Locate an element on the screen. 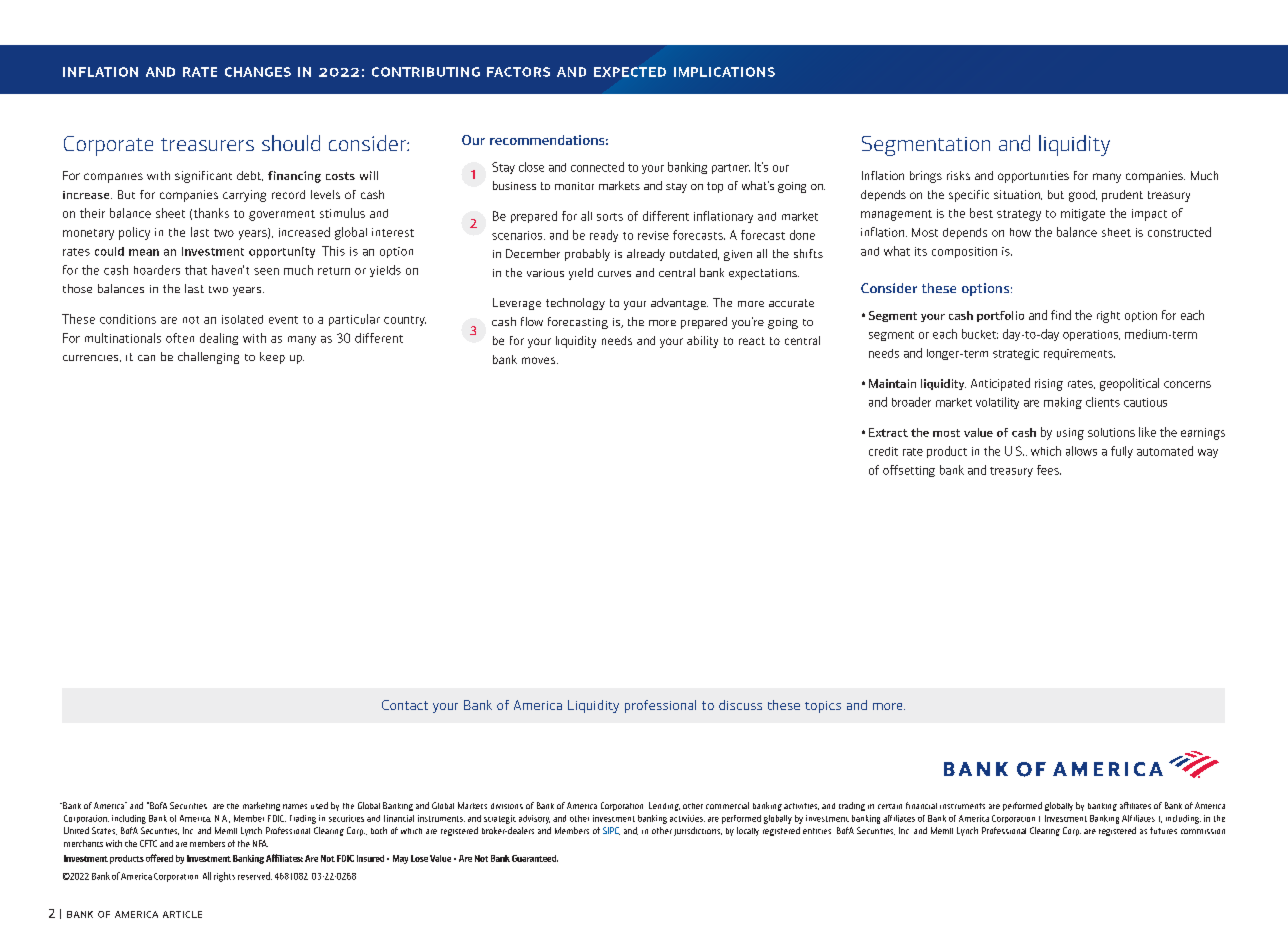 The image size is (1288, 941). that is located at coordinates (196, 270).
